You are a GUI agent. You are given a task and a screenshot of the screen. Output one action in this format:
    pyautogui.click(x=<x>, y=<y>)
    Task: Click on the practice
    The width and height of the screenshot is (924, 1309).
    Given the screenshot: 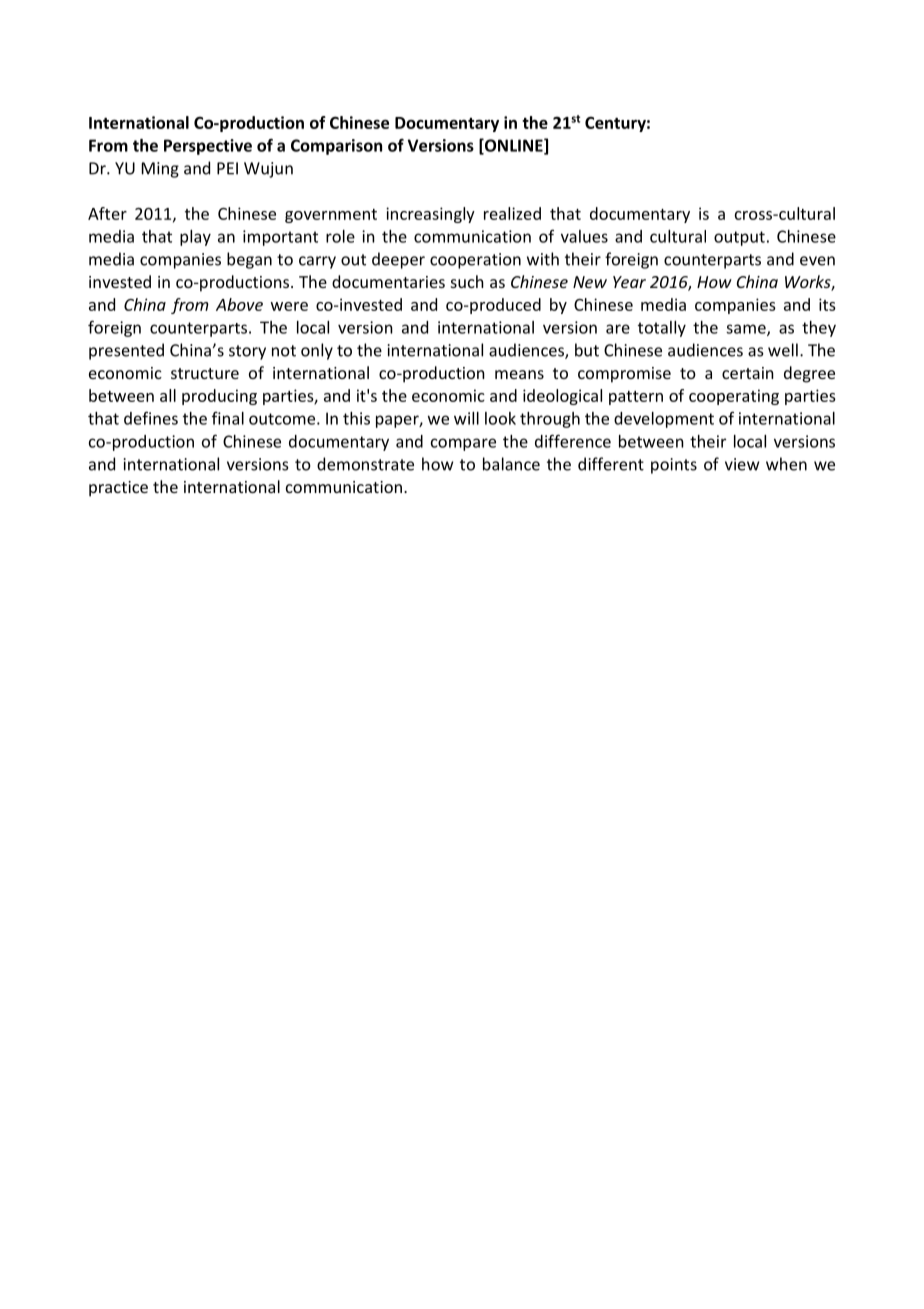 What is the action you would take?
    pyautogui.click(x=118, y=489)
